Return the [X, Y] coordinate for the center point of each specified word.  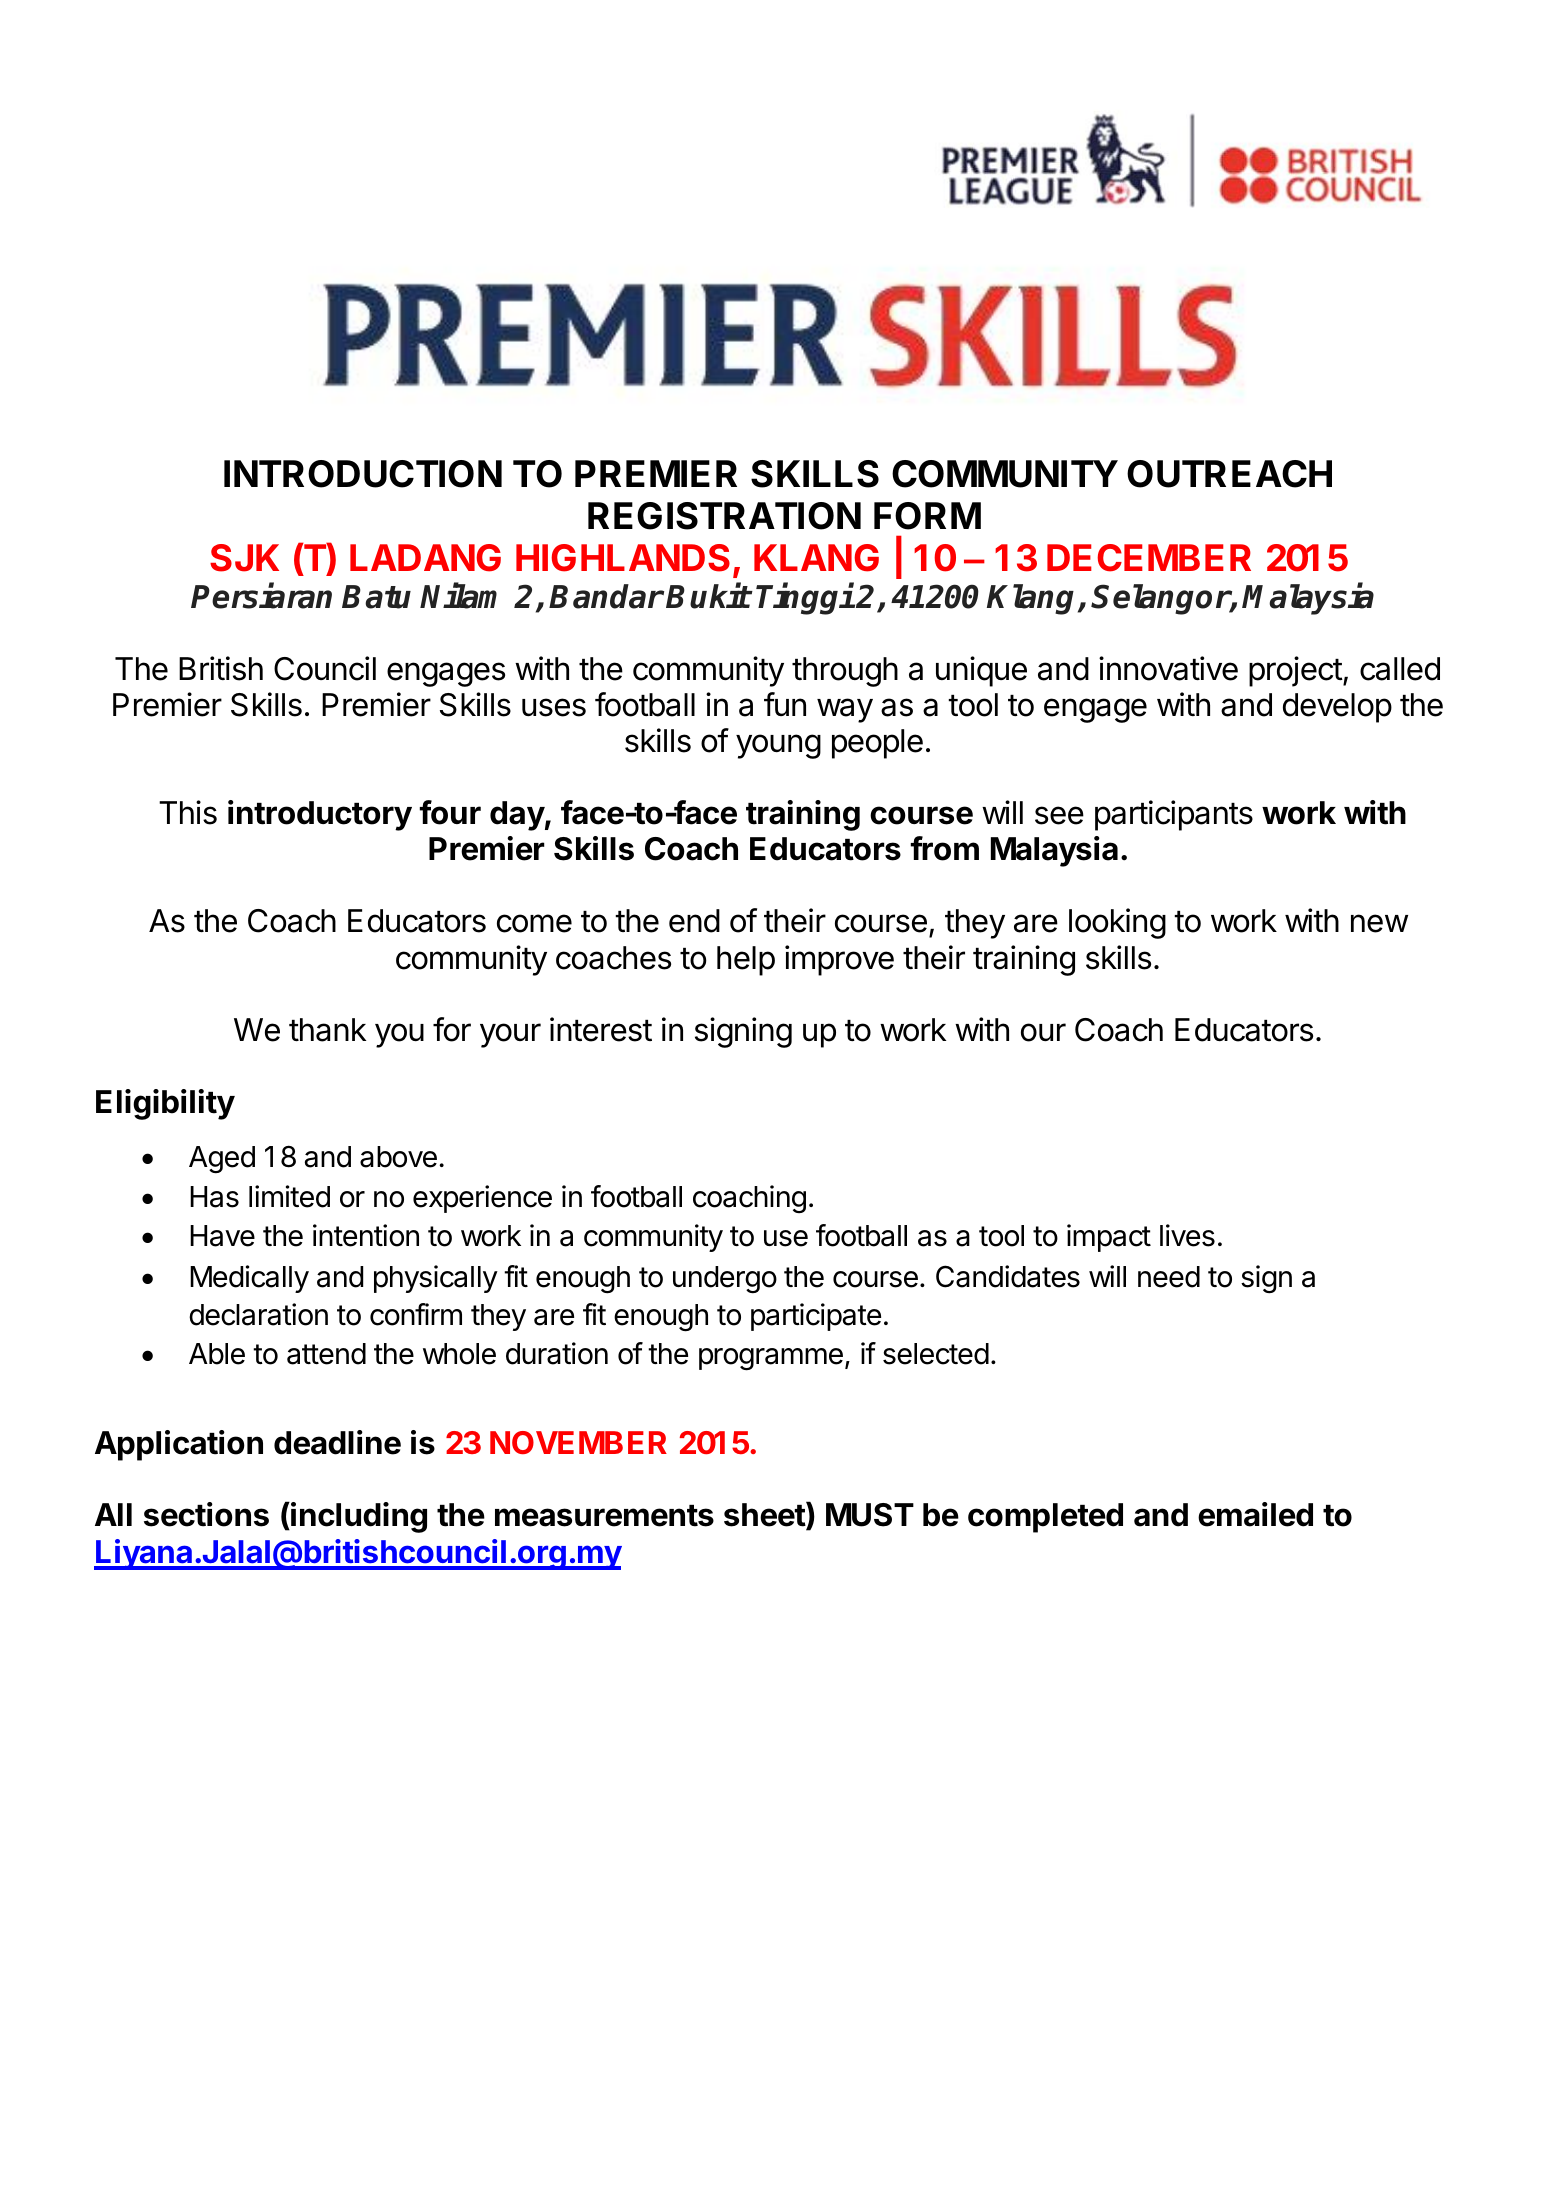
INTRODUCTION [363, 474]
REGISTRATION [724, 516]
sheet [765, 1516]
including [358, 1517]
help [746, 961]
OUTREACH [1229, 474]
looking [1117, 923]
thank [327, 1030]
